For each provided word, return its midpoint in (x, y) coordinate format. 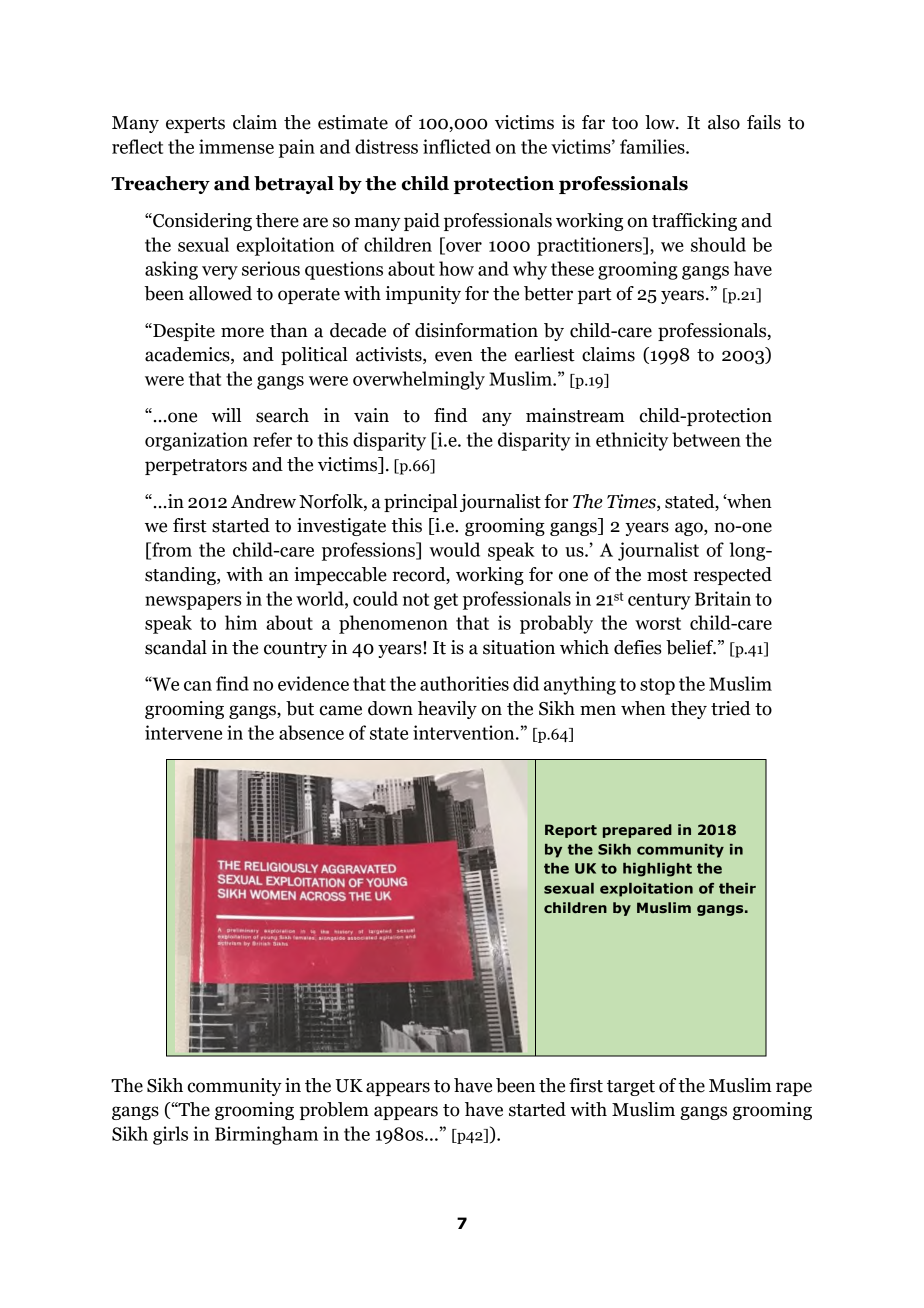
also (724, 122)
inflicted (457, 146)
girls (170, 1135)
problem (334, 1111)
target (631, 1088)
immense (236, 146)
